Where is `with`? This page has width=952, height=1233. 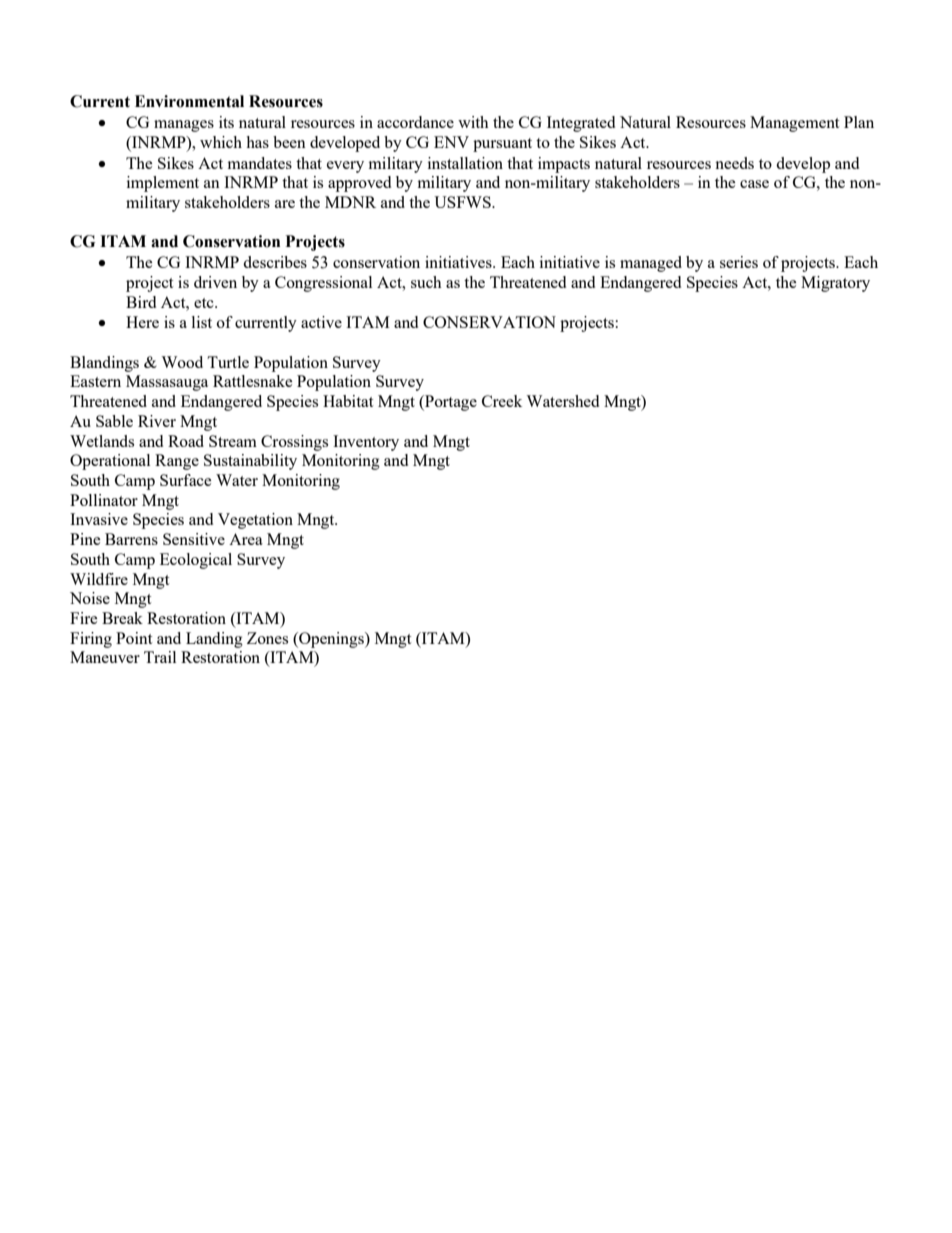 with is located at coordinates (473, 122).
